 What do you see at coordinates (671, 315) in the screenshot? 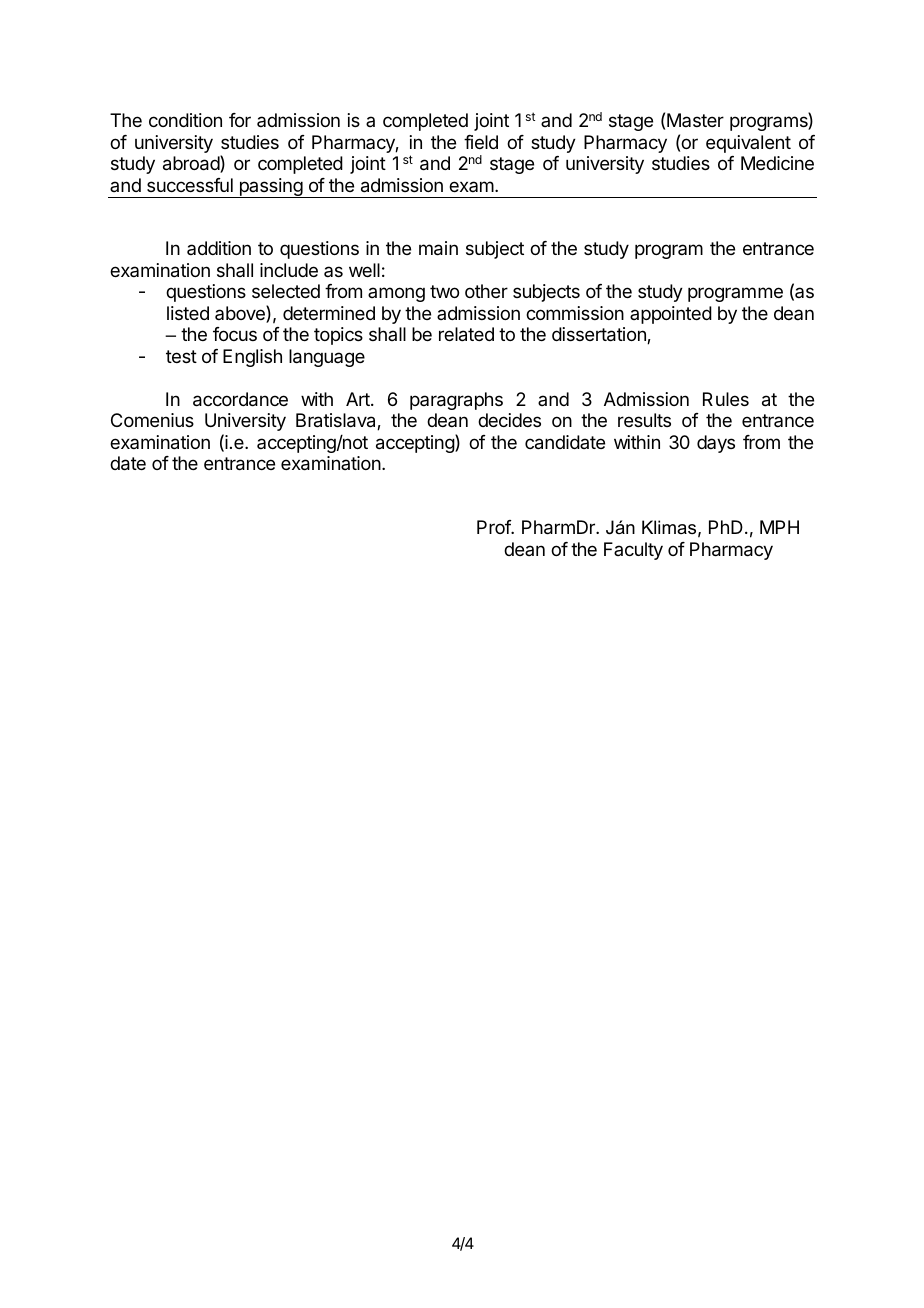
I see `appointed` at bounding box center [671, 315].
